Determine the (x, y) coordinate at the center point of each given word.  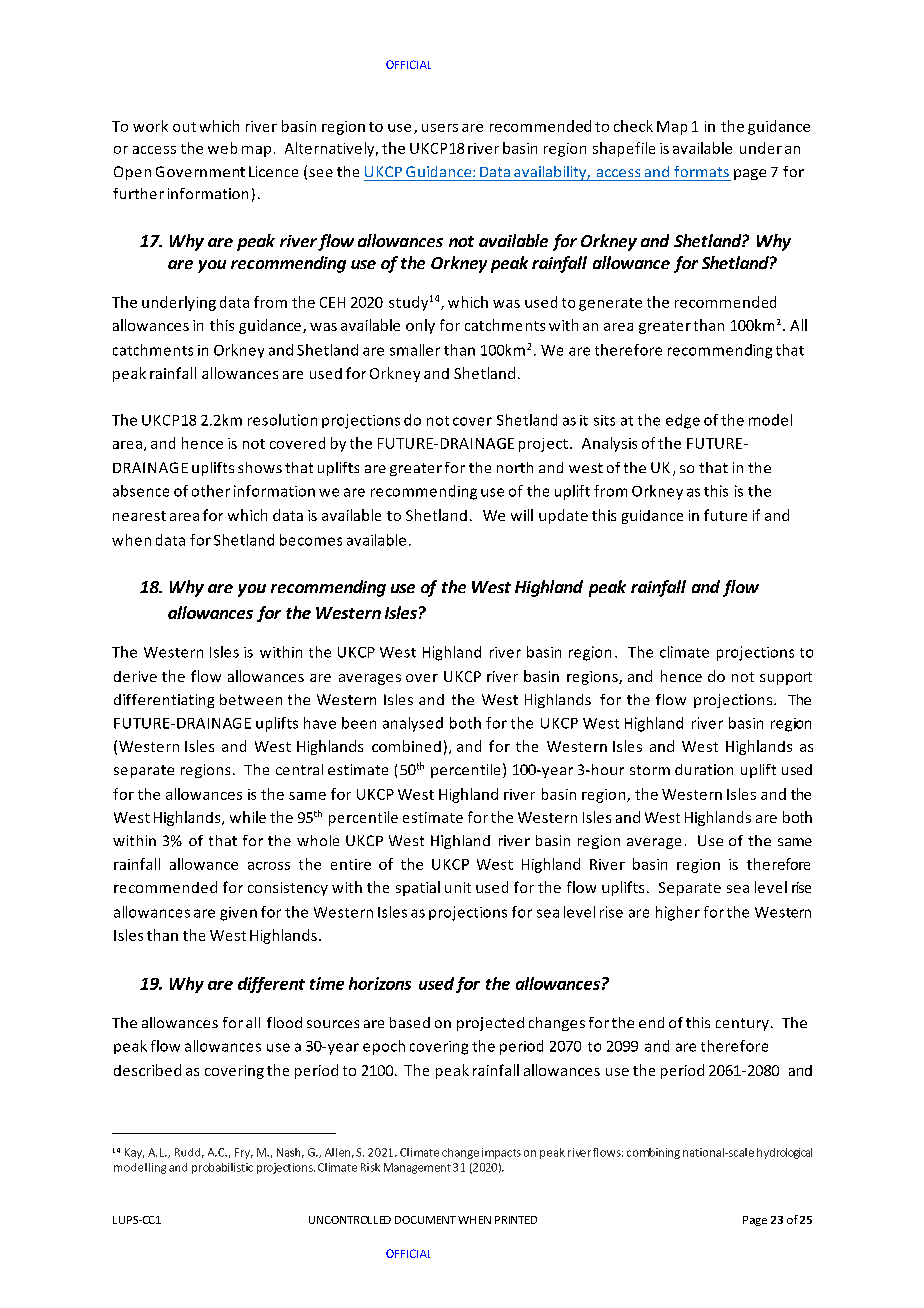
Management (417, 1168)
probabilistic (222, 1168)
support (786, 678)
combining (653, 1153)
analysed (413, 724)
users (440, 128)
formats (701, 171)
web (222, 148)
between (251, 699)
